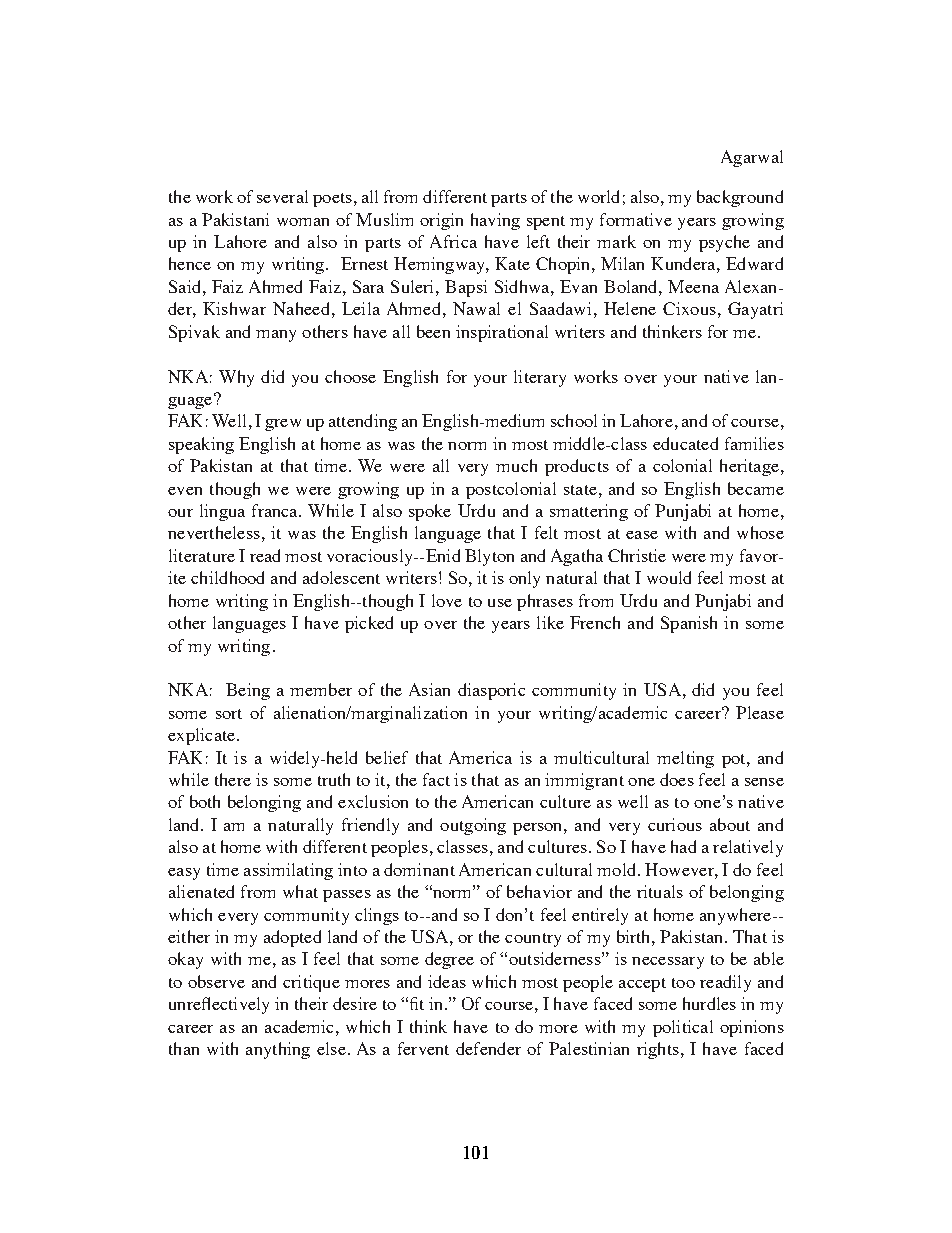 The width and height of the document is (952, 1233). I want to click on having, so click(495, 221).
